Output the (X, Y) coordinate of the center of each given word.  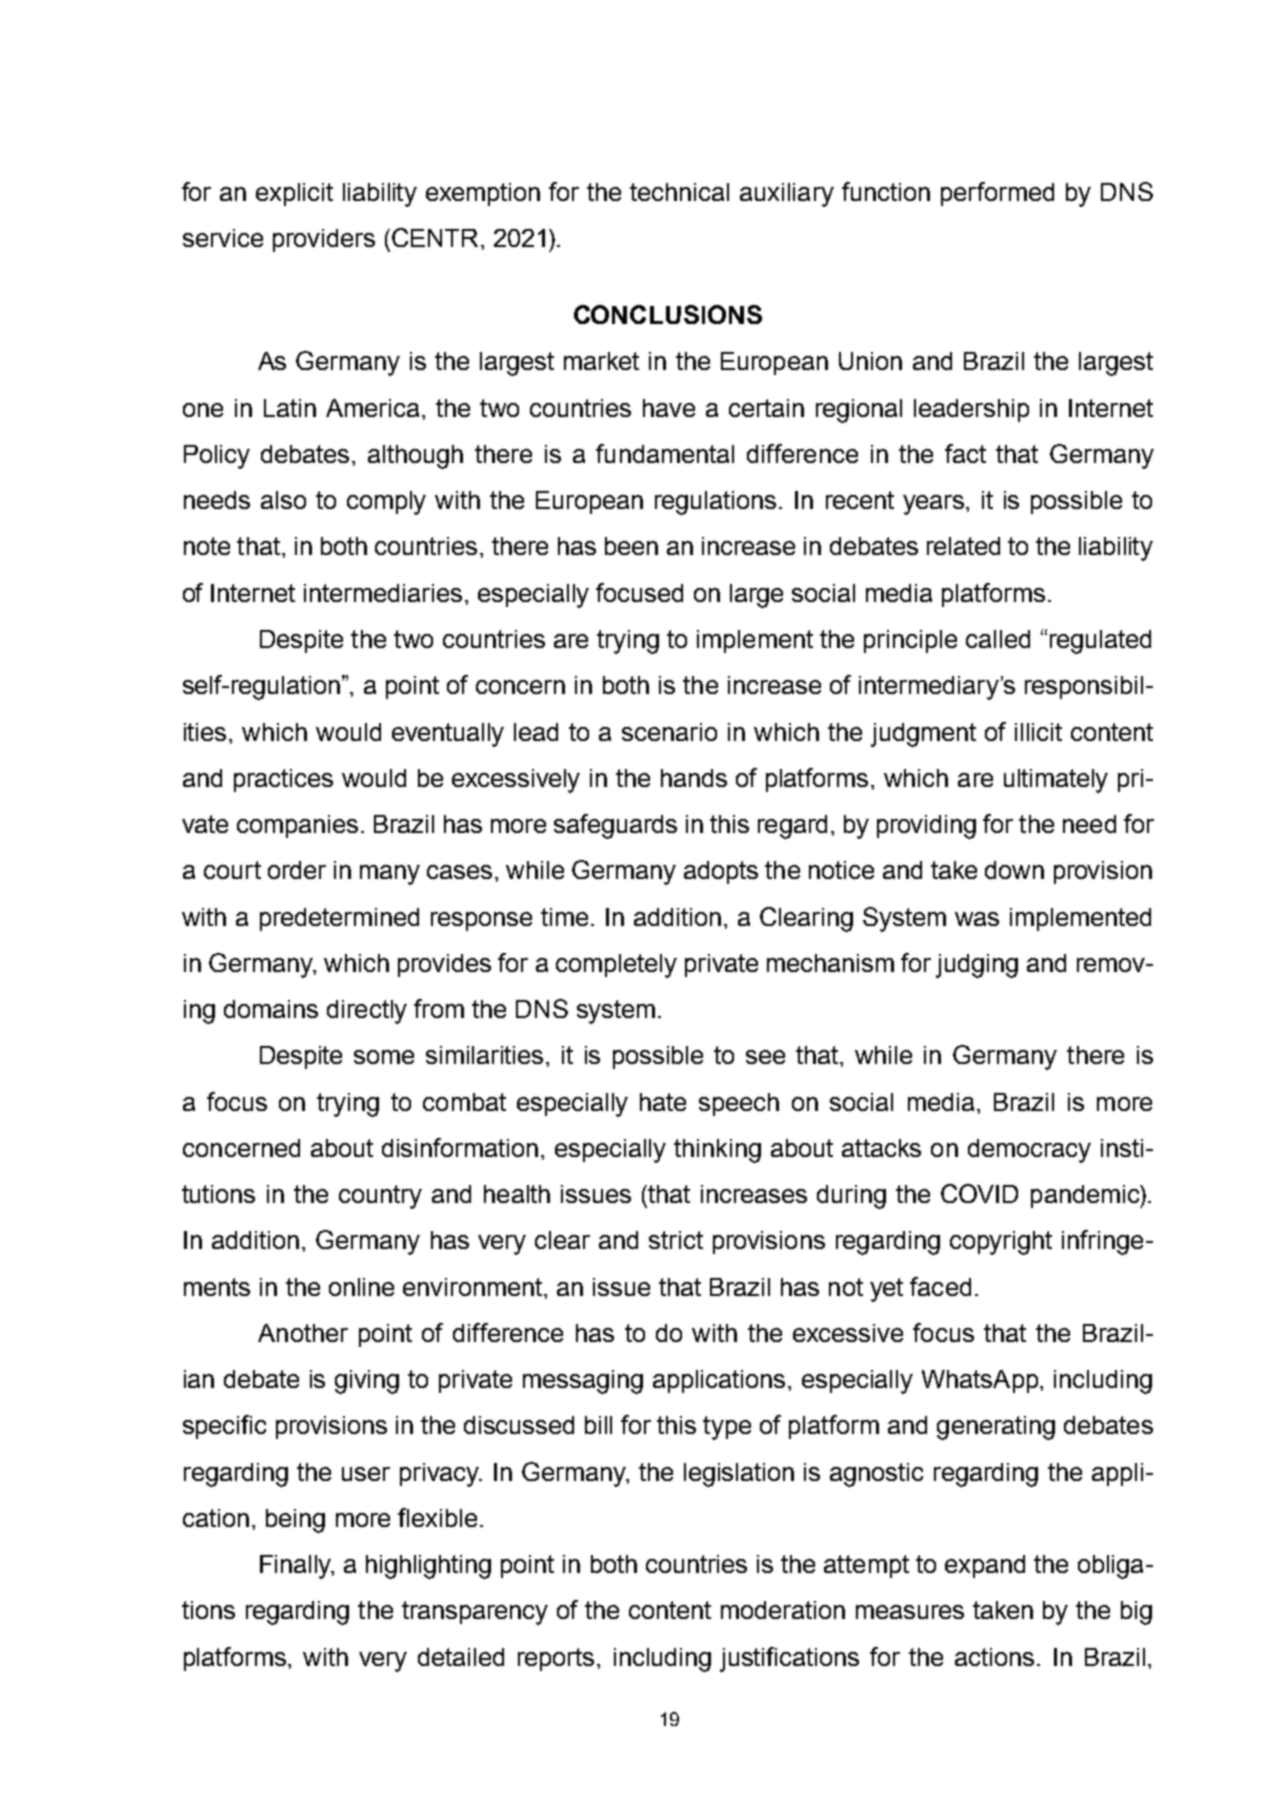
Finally (296, 1567)
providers (324, 240)
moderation (783, 1610)
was (977, 919)
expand (985, 1566)
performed (997, 194)
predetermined (339, 919)
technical (679, 192)
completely (616, 966)
